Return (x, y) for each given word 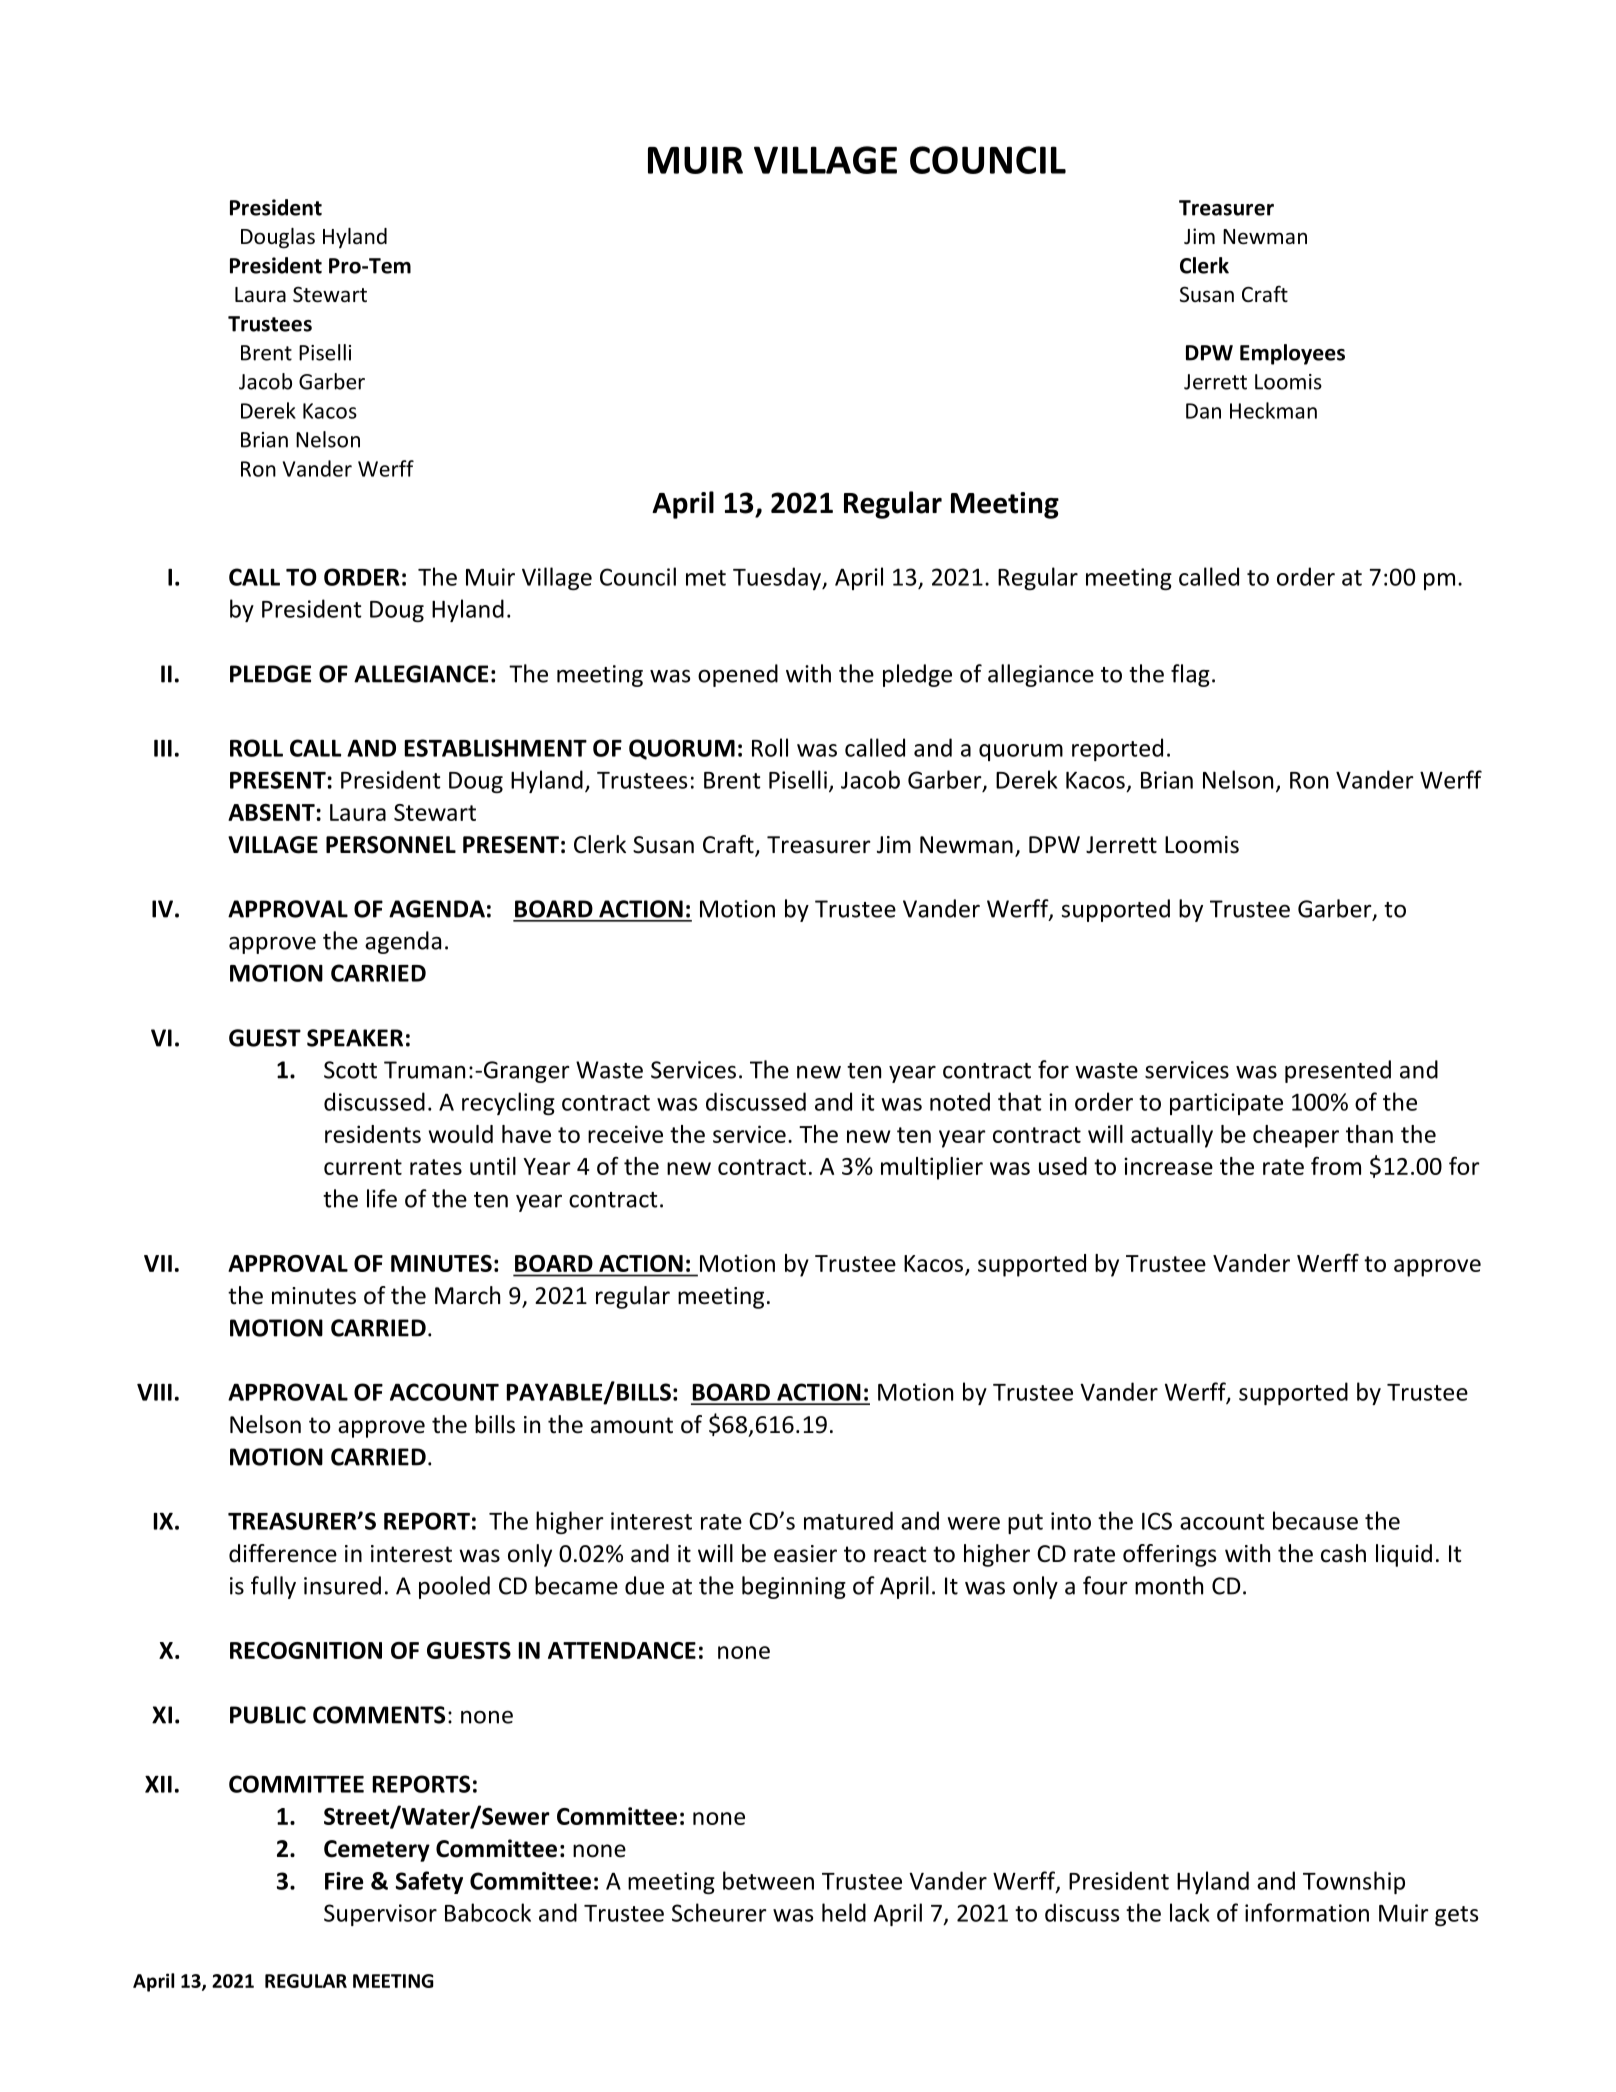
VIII (154, 1392)
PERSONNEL (391, 845)
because (1315, 1520)
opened (738, 675)
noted (960, 1101)
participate (1226, 1104)
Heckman (1273, 410)
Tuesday (778, 578)
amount (632, 1425)
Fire (344, 1881)
